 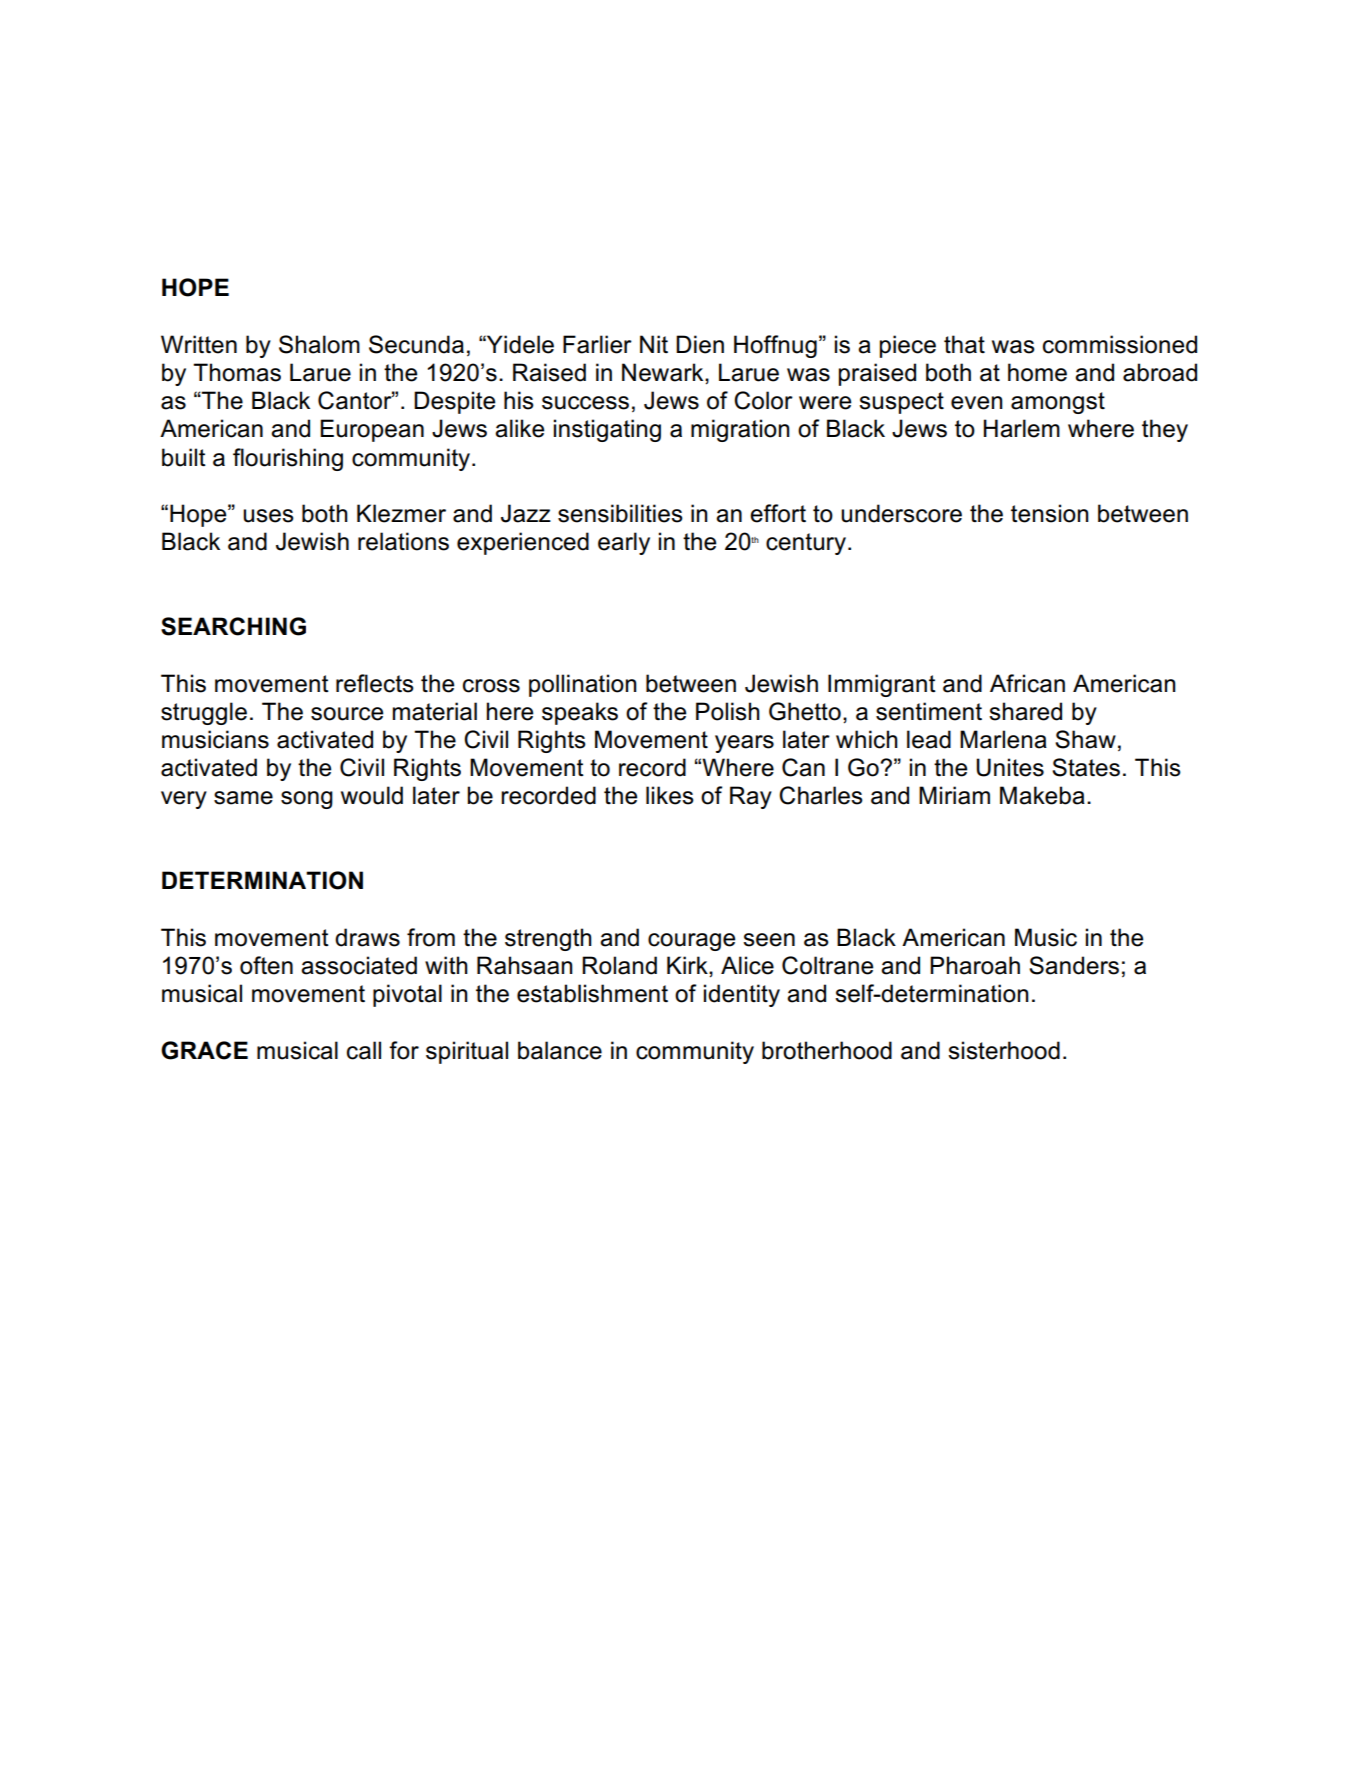 I want to click on Polish, so click(x=728, y=711).
